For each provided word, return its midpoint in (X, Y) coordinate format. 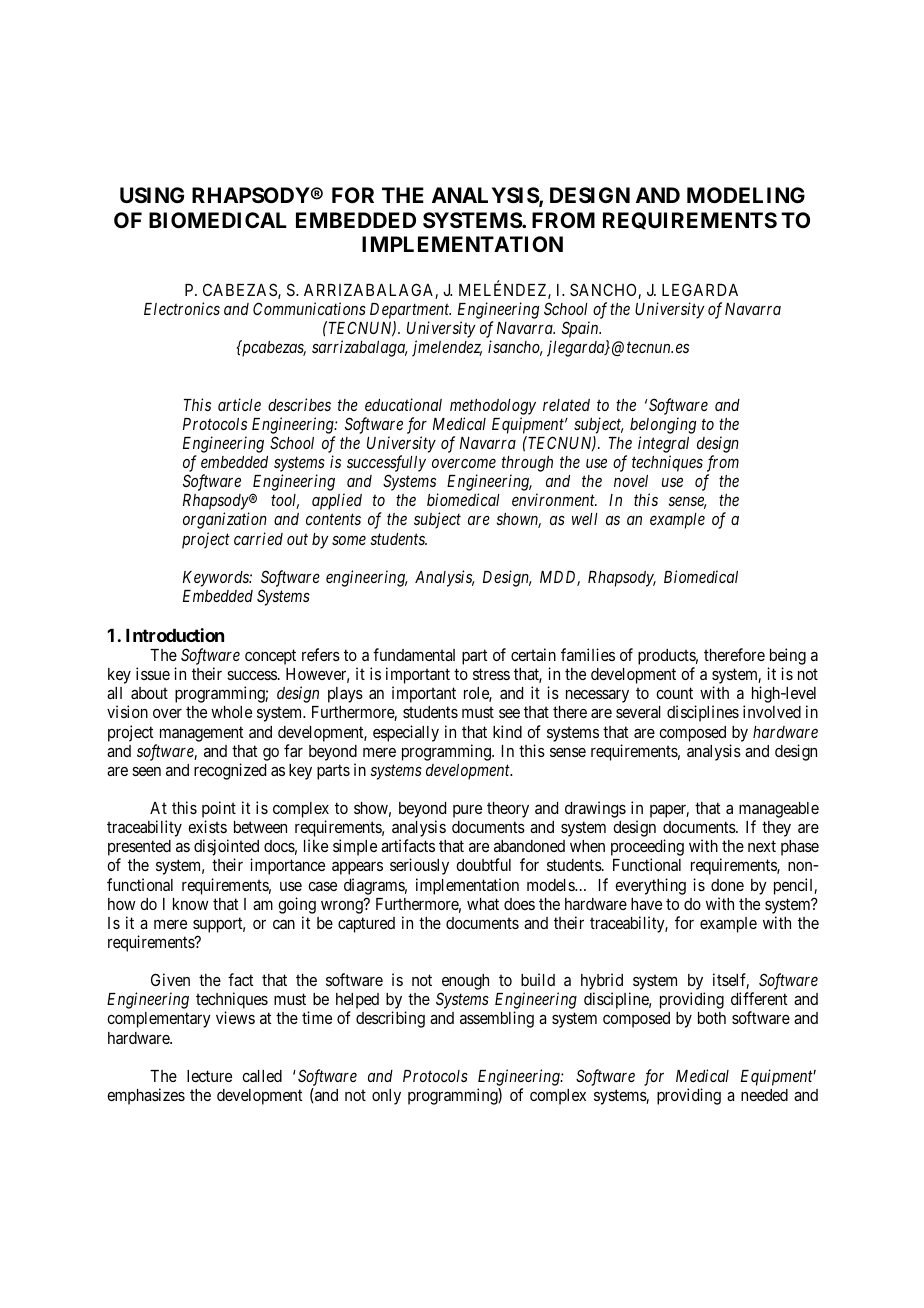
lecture (209, 1076)
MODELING (746, 195)
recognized (230, 771)
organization (225, 520)
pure (467, 811)
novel (631, 481)
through (527, 464)
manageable (779, 811)
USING (152, 195)
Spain (581, 329)
